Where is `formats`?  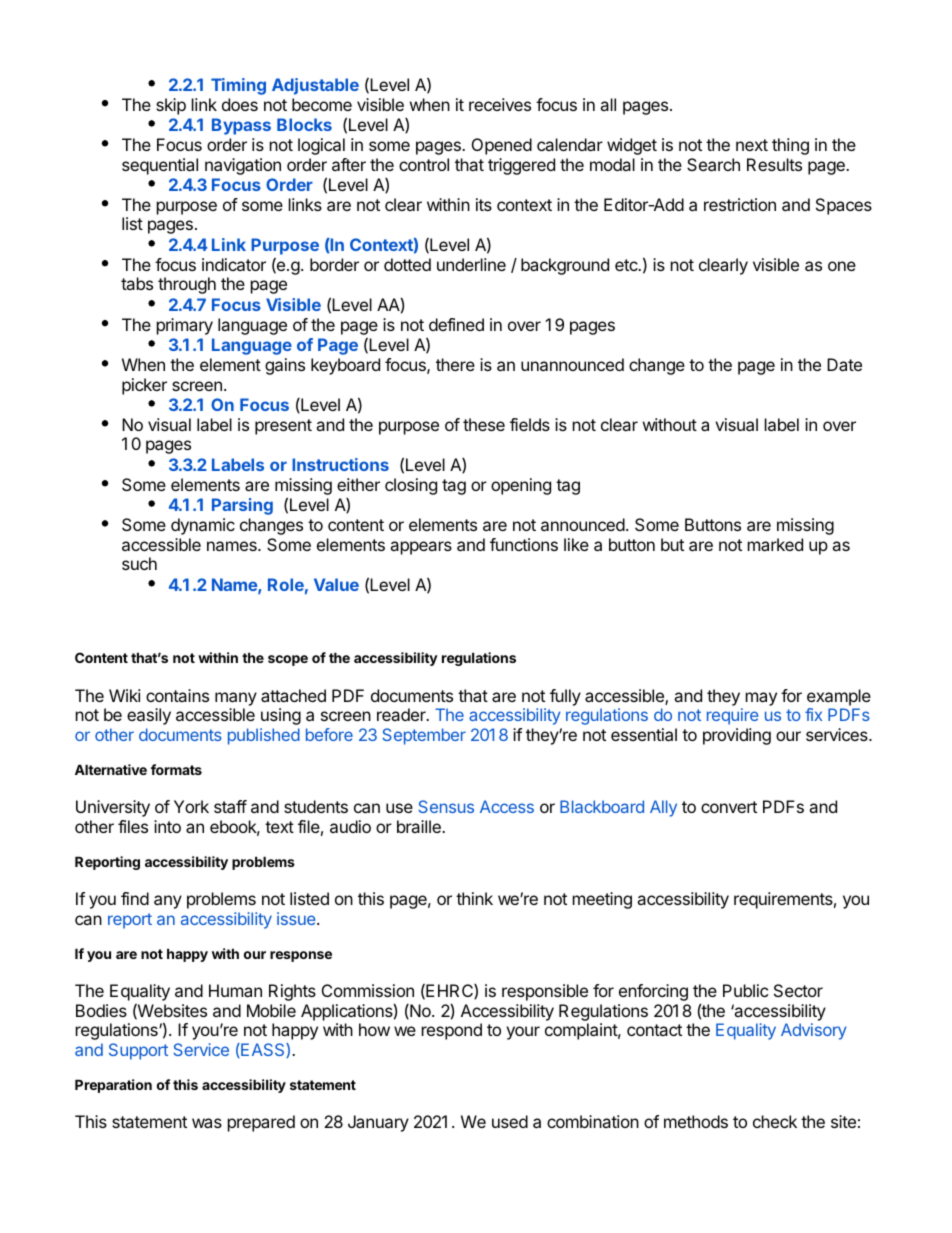 formats is located at coordinates (176, 769).
